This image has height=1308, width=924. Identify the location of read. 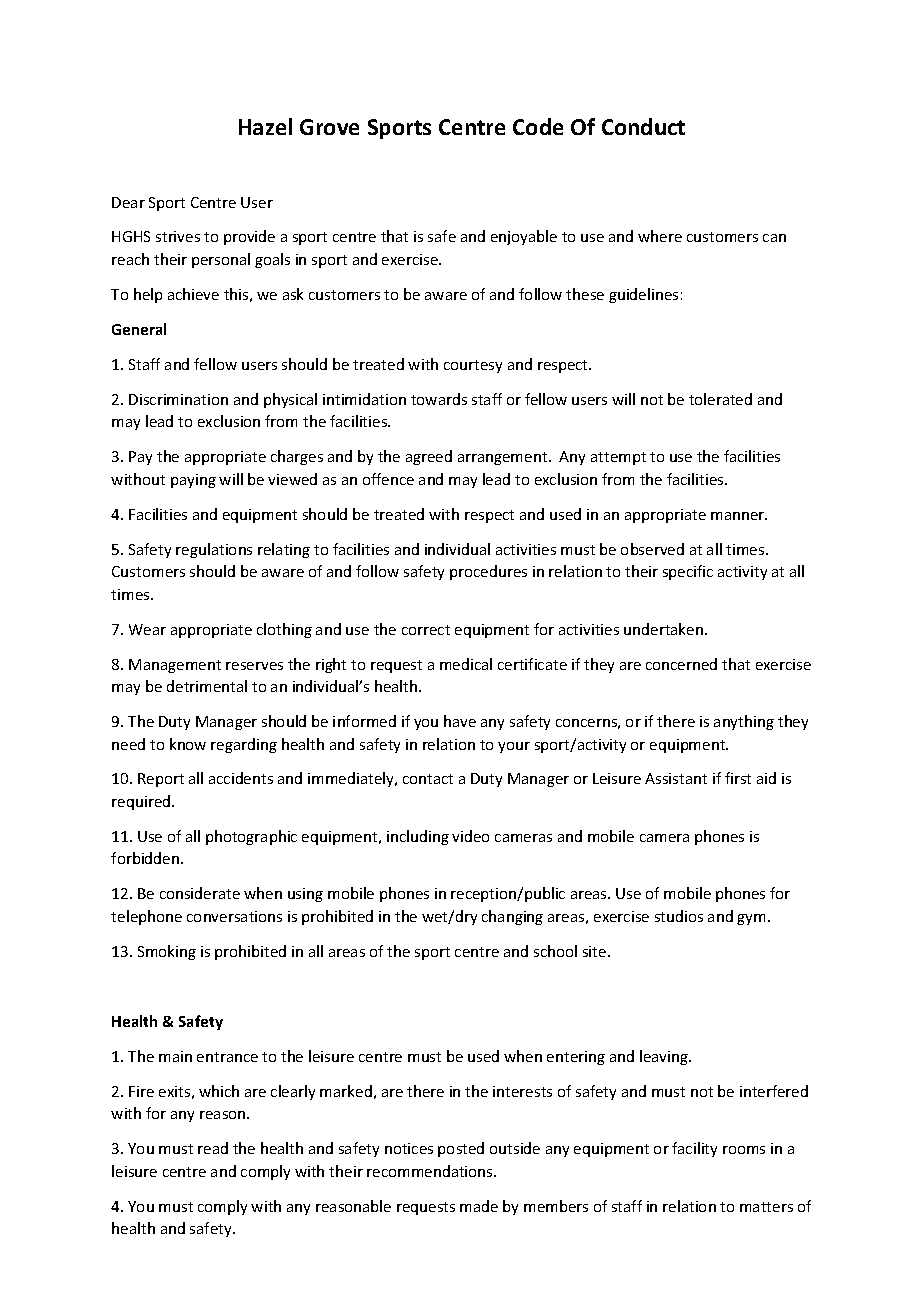
(213, 1148).
